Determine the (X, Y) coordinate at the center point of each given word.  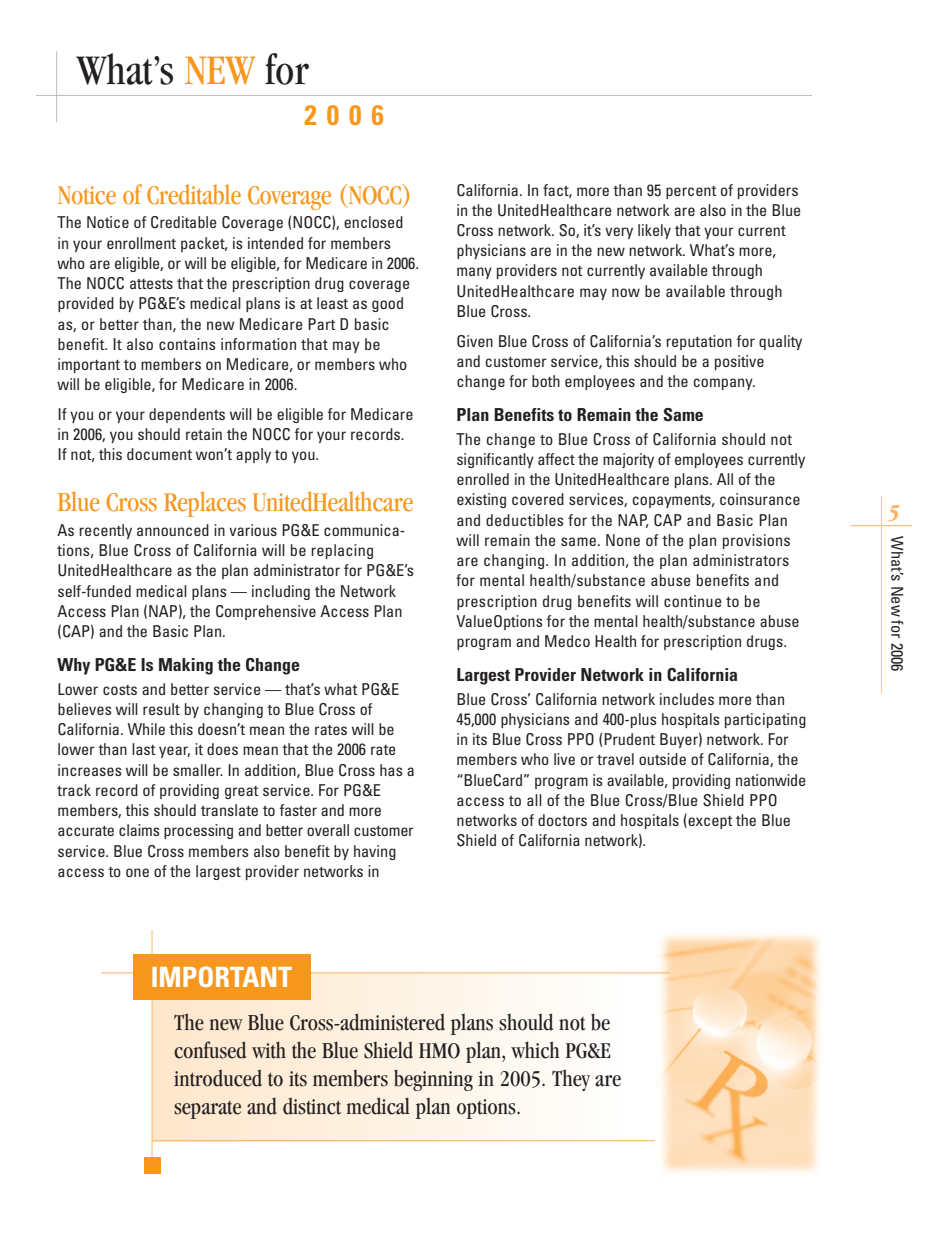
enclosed (373, 222)
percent (691, 192)
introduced (218, 1078)
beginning (433, 1080)
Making (186, 666)
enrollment (141, 243)
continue (693, 601)
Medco (567, 641)
